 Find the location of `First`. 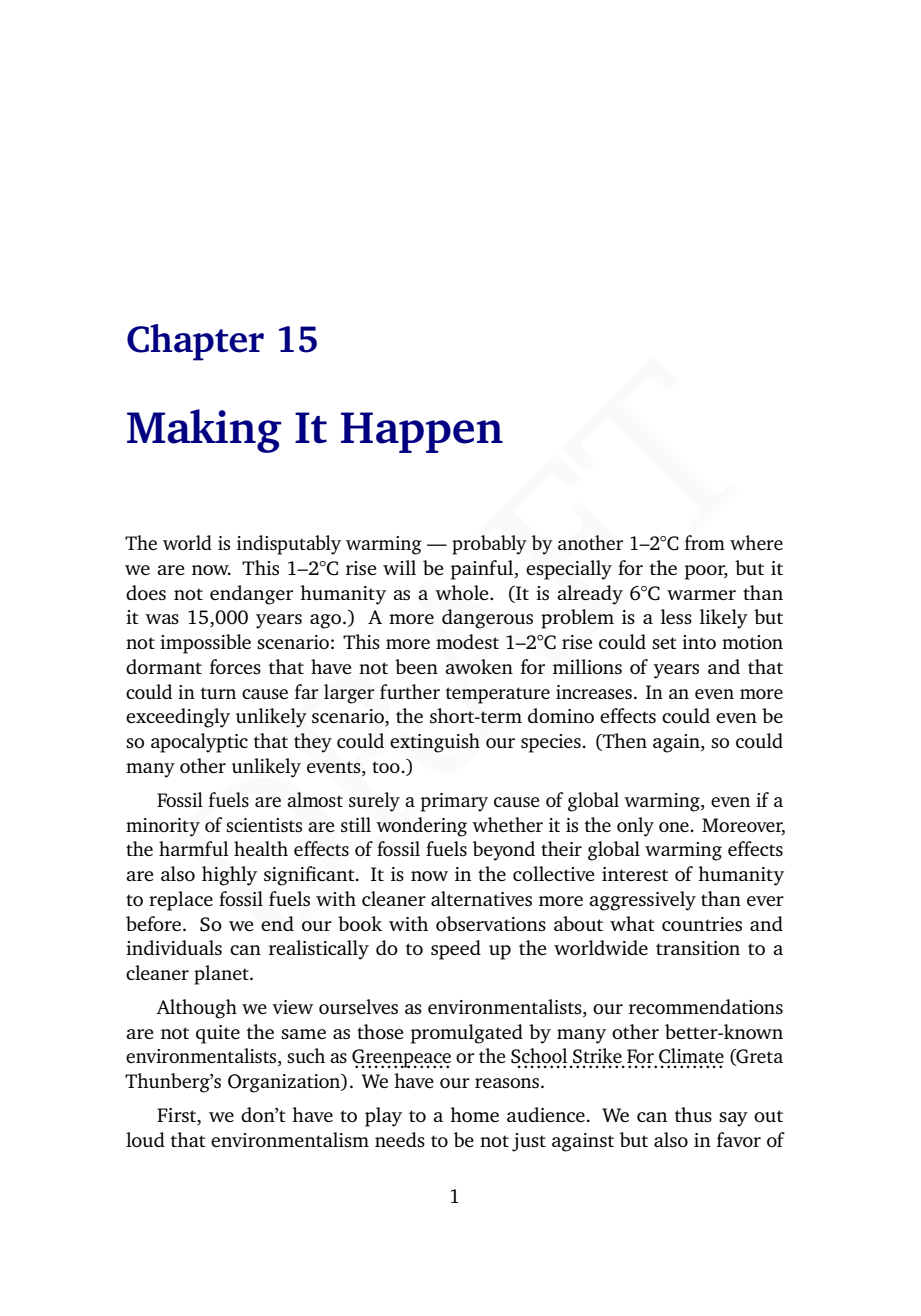

First is located at coordinates (178, 1116).
